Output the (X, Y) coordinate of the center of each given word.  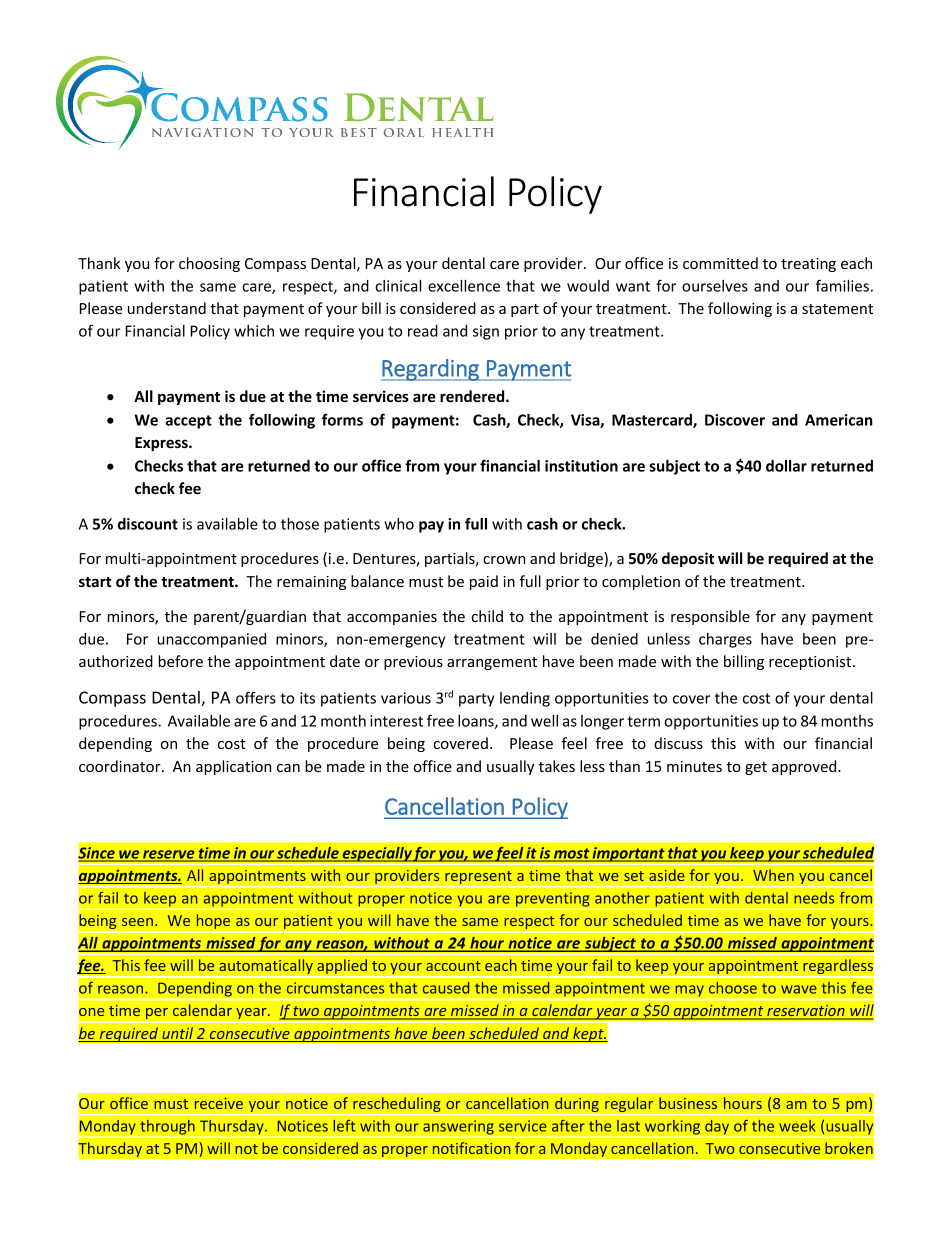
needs (814, 898)
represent (478, 879)
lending (525, 699)
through (167, 1127)
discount (148, 524)
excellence (464, 286)
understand (167, 308)
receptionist (811, 663)
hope (213, 923)
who (399, 524)
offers (256, 697)
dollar (786, 466)
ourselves (715, 286)
